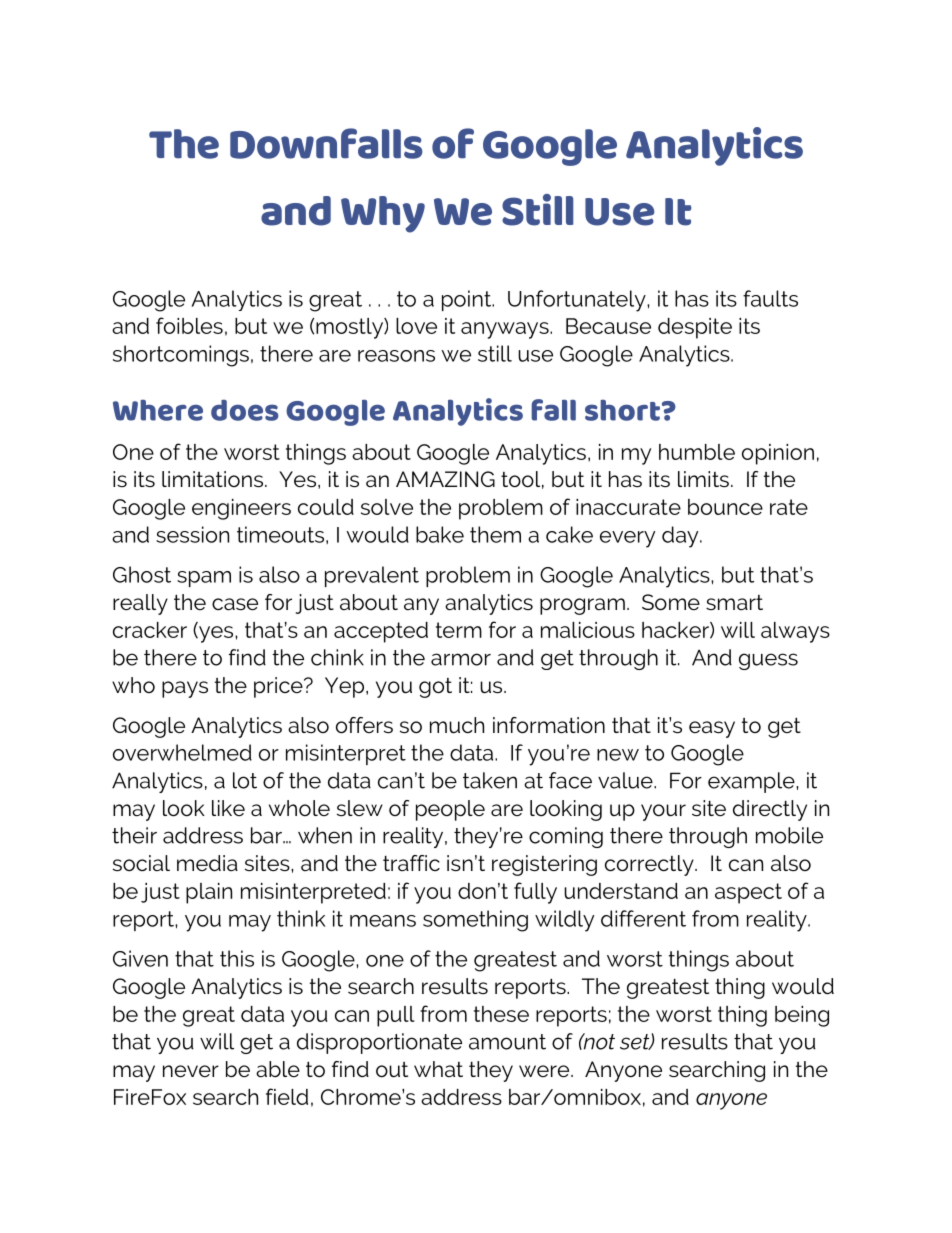  I want to click on never, so click(191, 1071).
